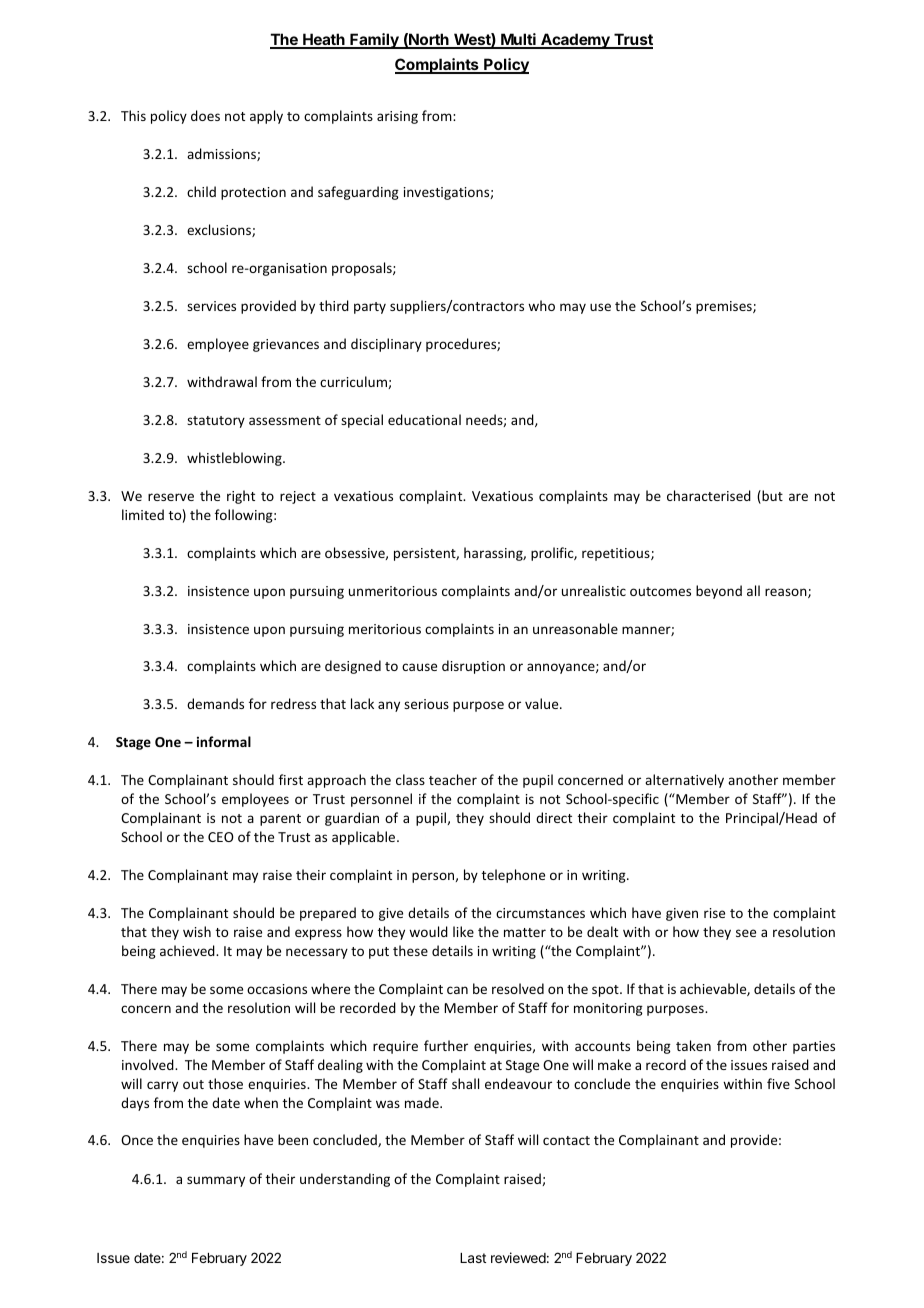 This screenshot has height=1308, width=924. What do you see at coordinates (725, 307) in the screenshot?
I see `premises` at bounding box center [725, 307].
